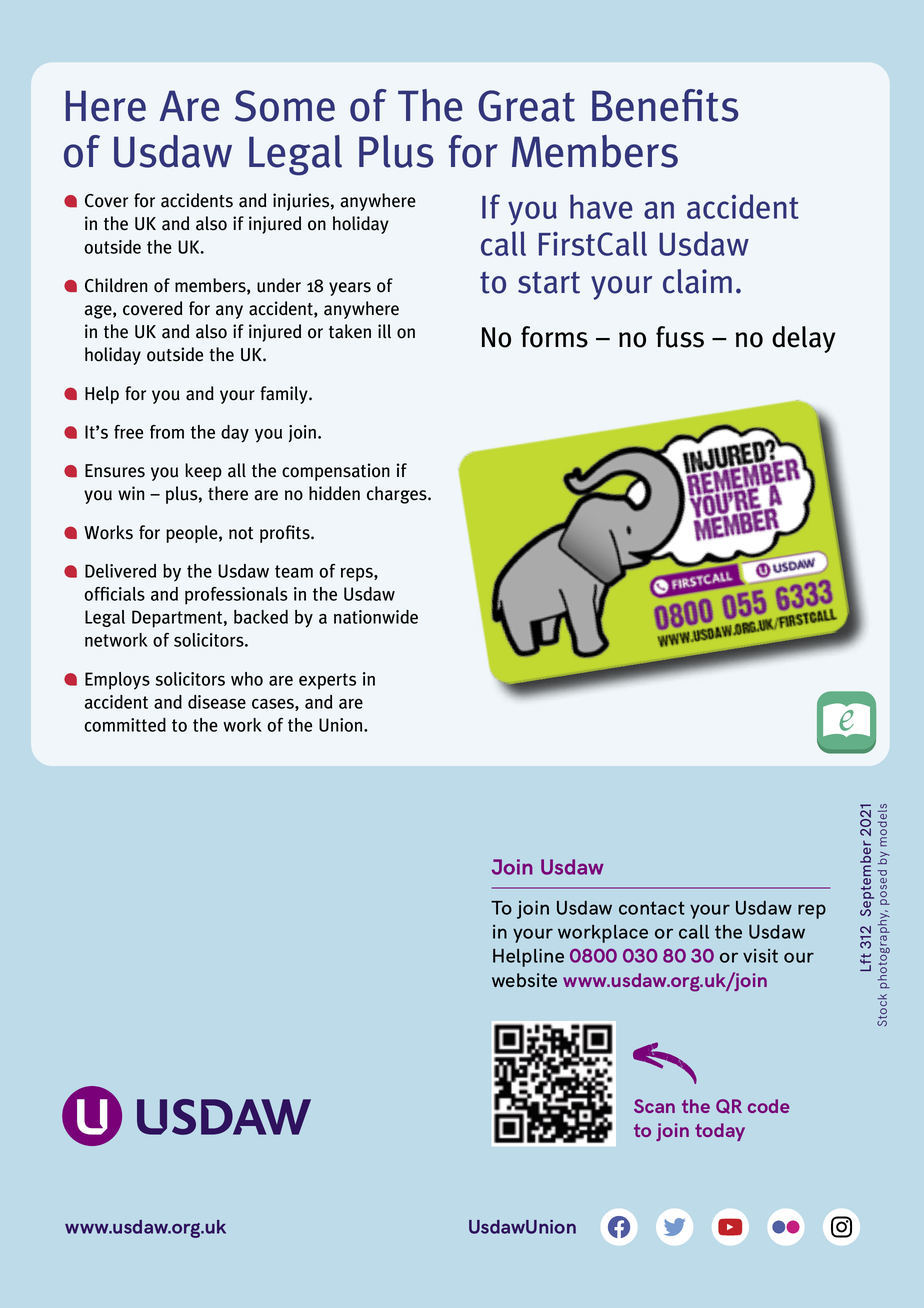  Describe the element at coordinates (526, 106) in the document. I see `Great` at that location.
